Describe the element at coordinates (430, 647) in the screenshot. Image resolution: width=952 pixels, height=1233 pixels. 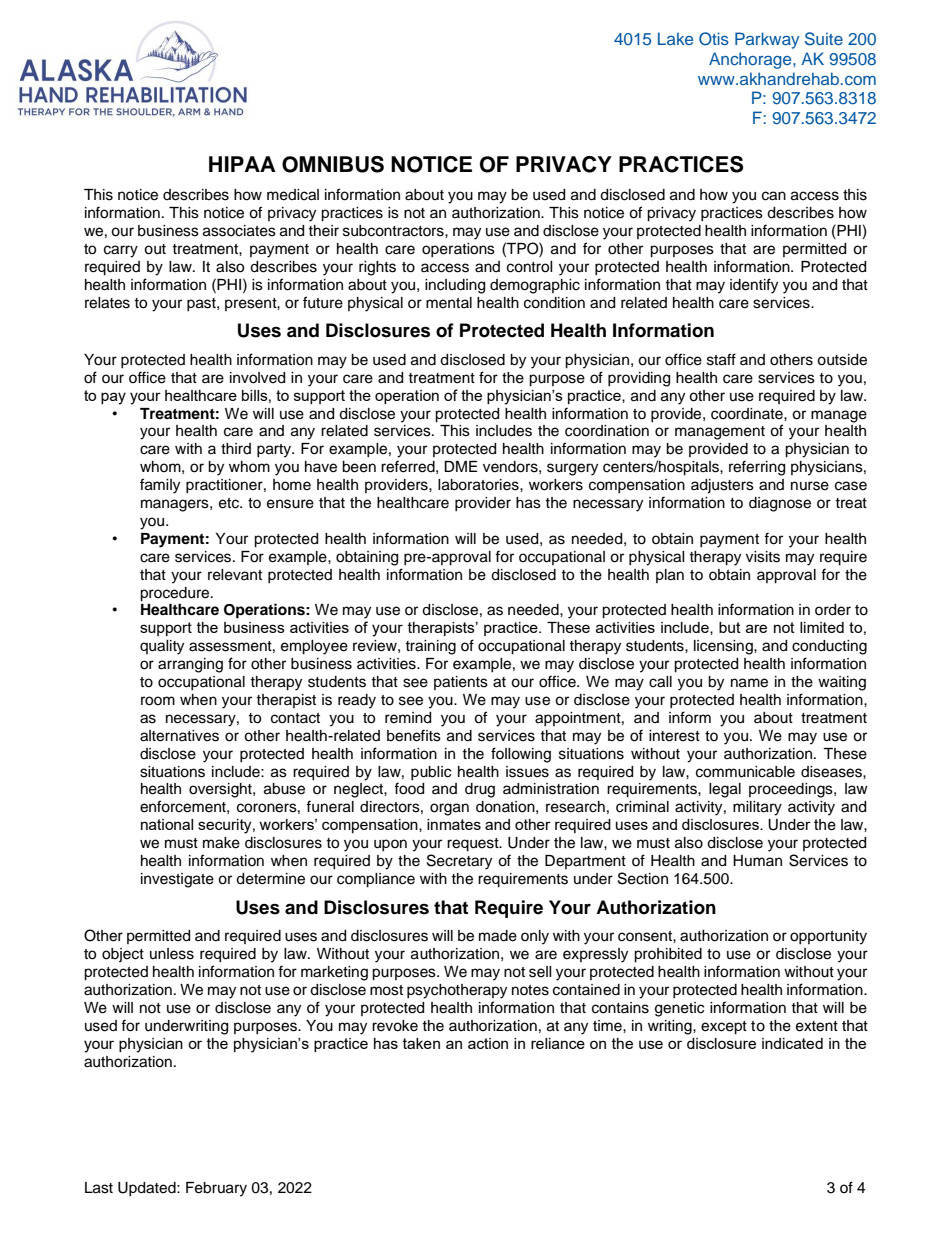
I see `training` at that location.
